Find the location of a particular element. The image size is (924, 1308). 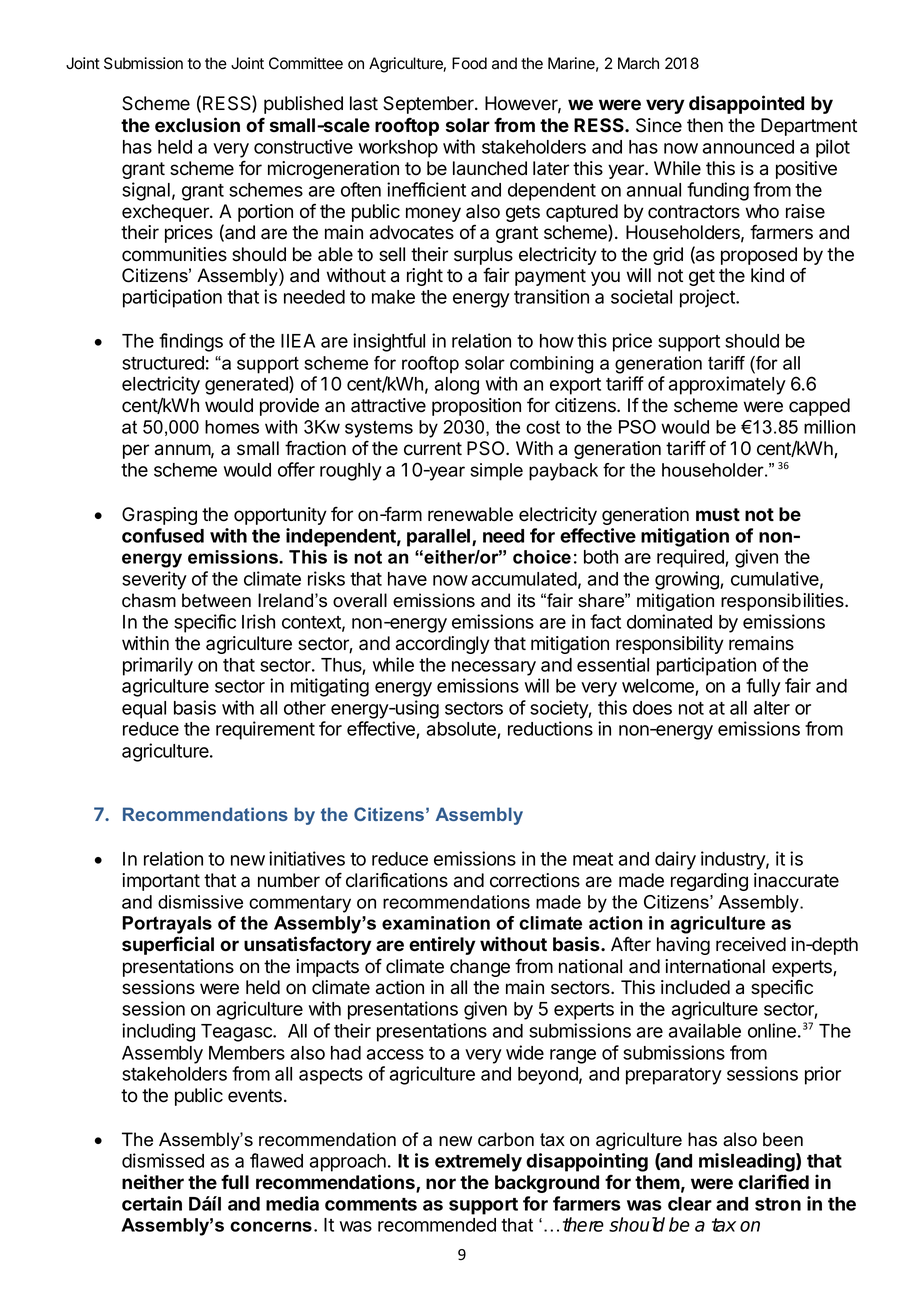

concerns is located at coordinates (271, 1226).
